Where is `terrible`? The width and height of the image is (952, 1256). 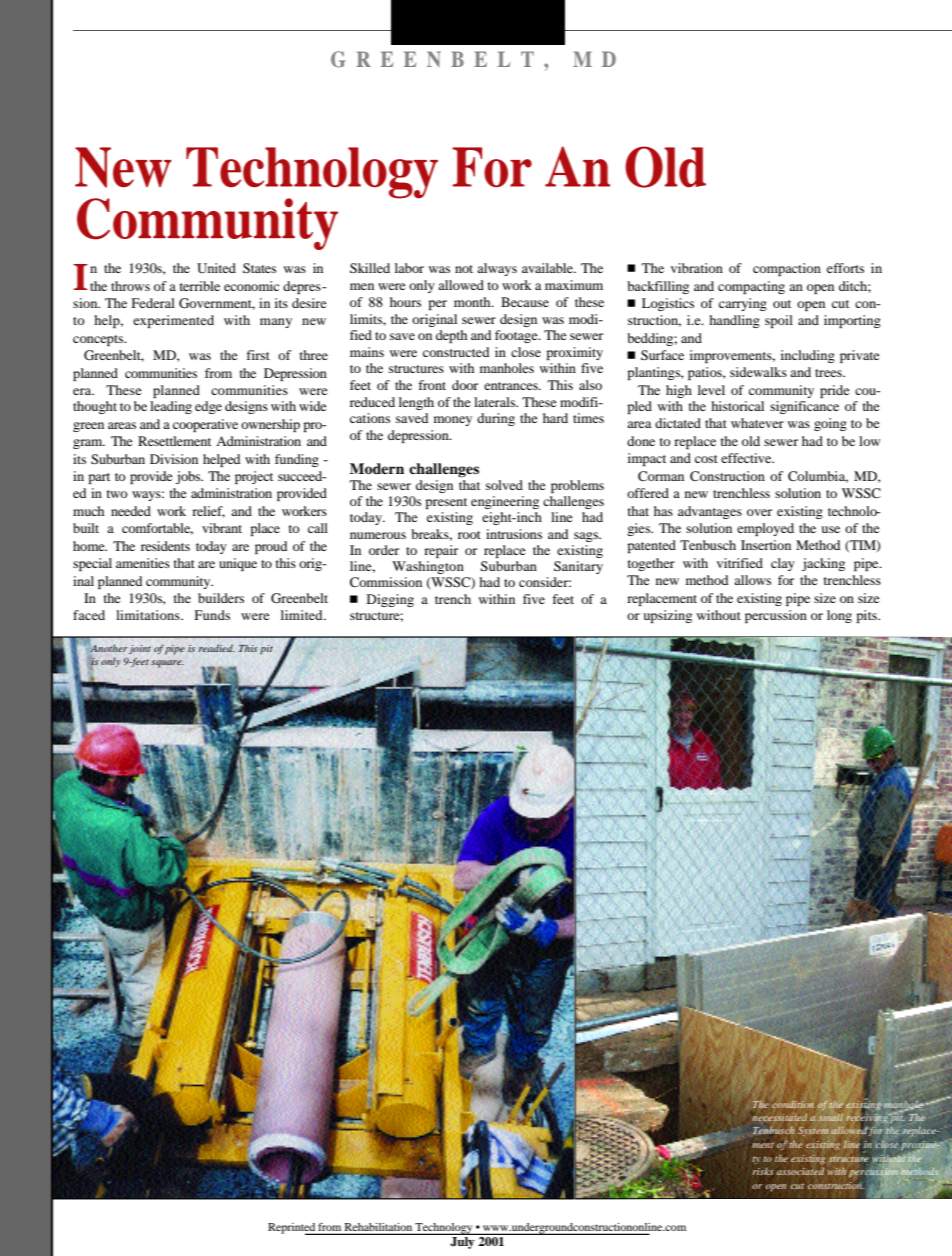 terrible is located at coordinates (200, 286).
